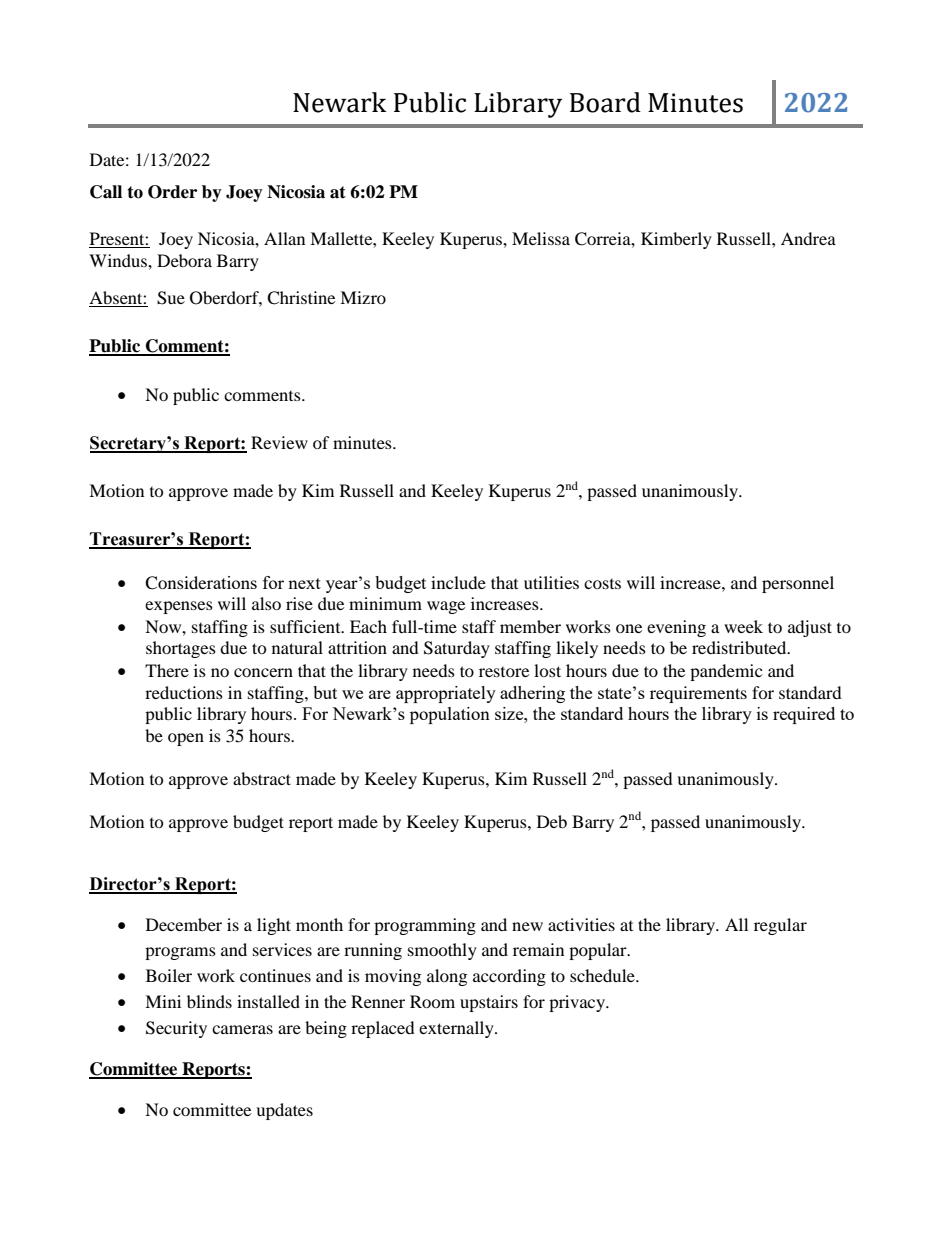 Image resolution: width=952 pixels, height=1233 pixels. Describe the element at coordinates (740, 647) in the page. I see `redistributed` at that location.
